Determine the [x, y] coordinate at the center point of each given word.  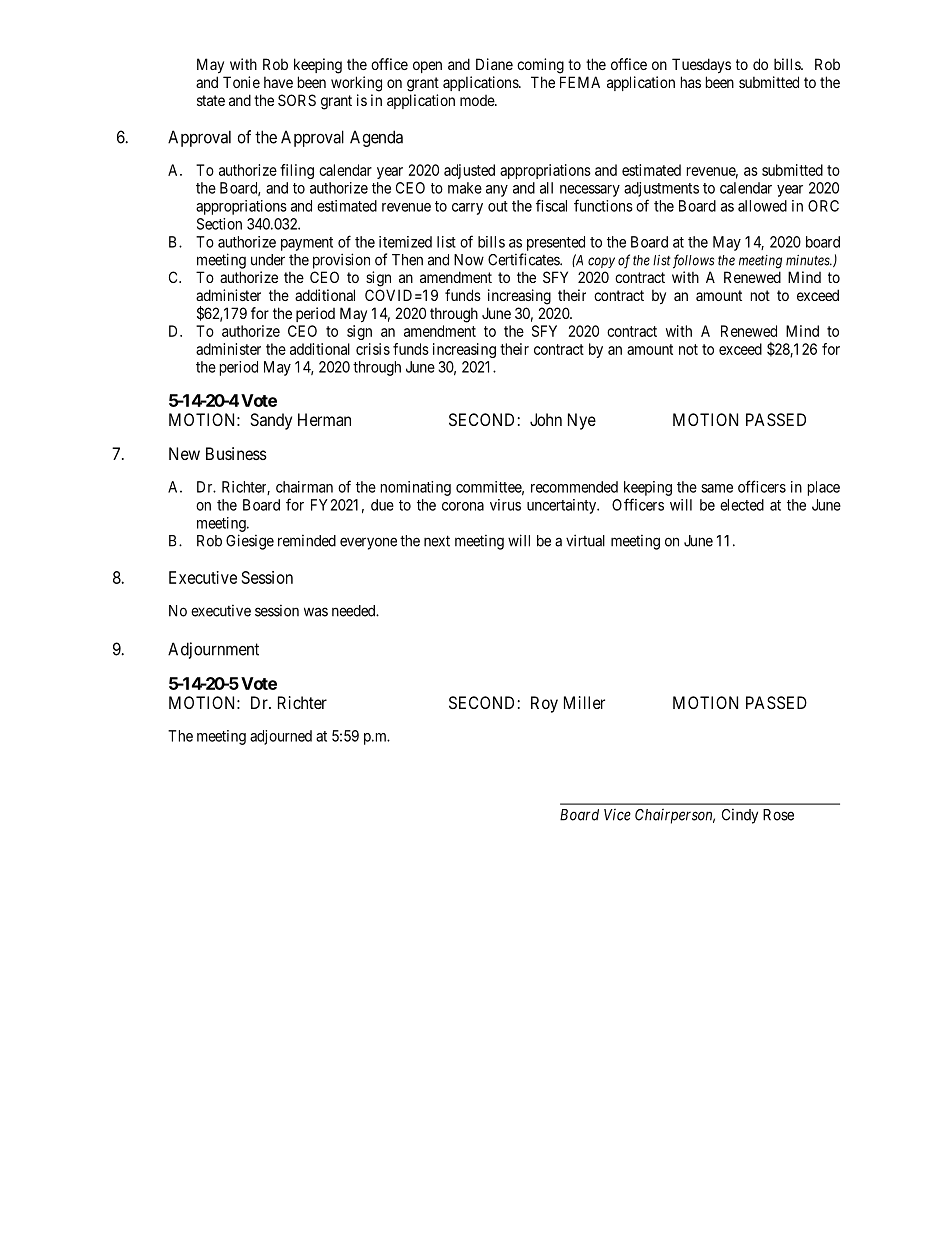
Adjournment [213, 650]
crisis [373, 349]
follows [693, 261]
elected [742, 505]
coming [540, 66]
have [278, 82]
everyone [368, 543]
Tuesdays [701, 65]
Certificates [524, 259]
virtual [585, 540]
